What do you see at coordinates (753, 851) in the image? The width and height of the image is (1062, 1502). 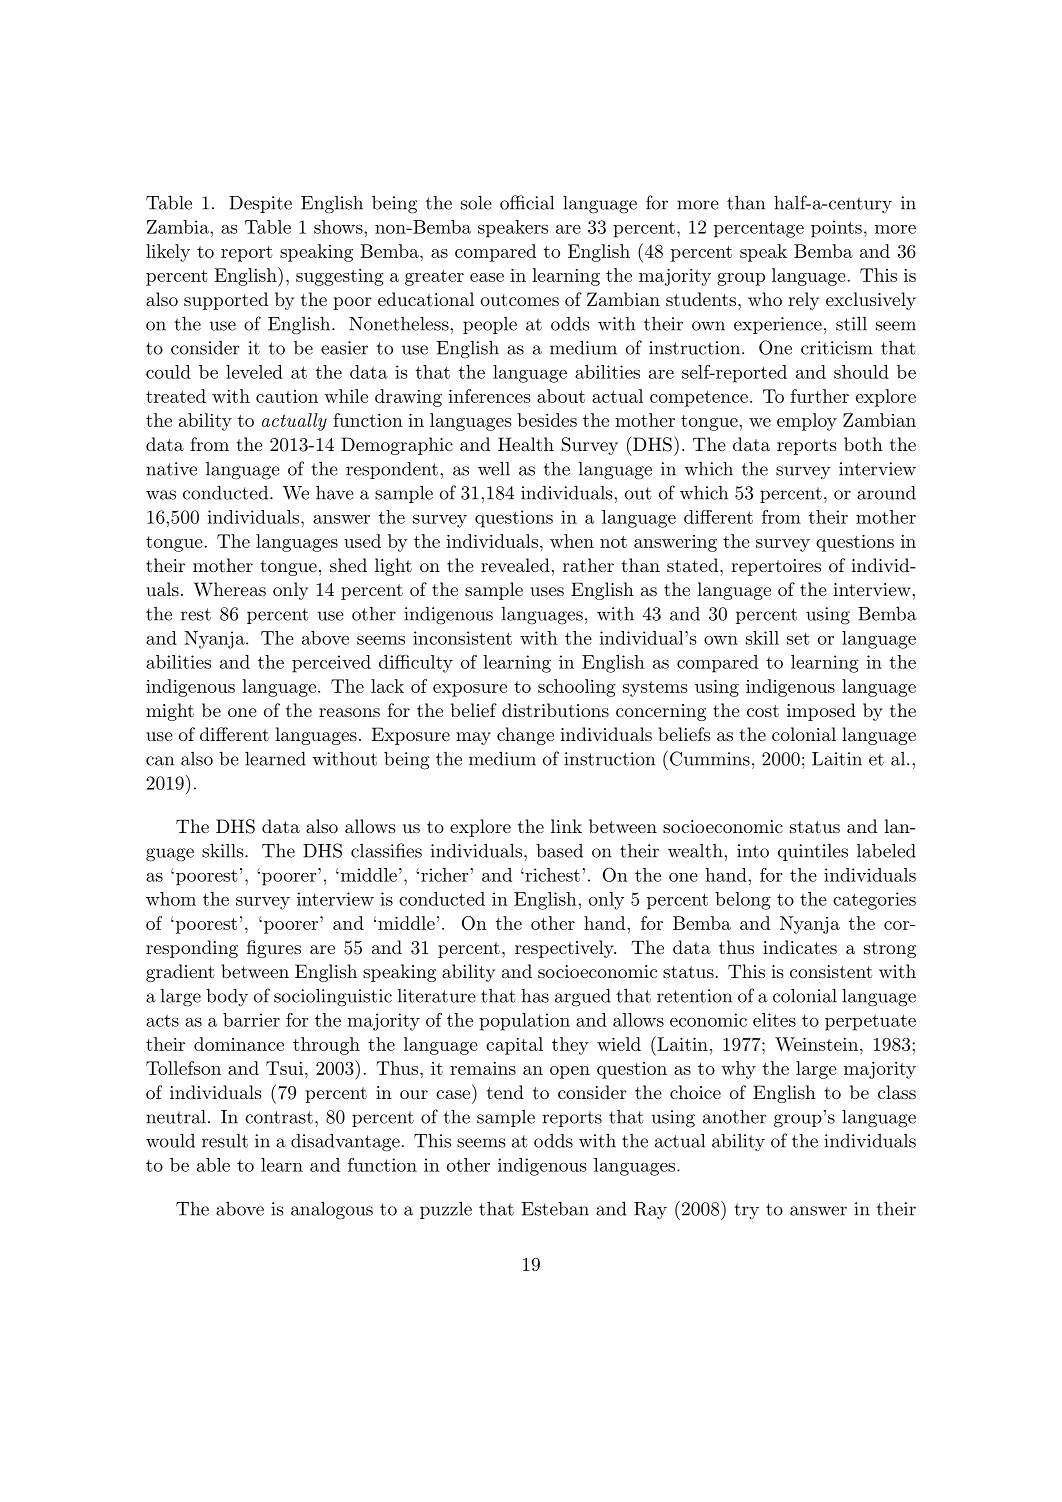 I see `into` at bounding box center [753, 851].
